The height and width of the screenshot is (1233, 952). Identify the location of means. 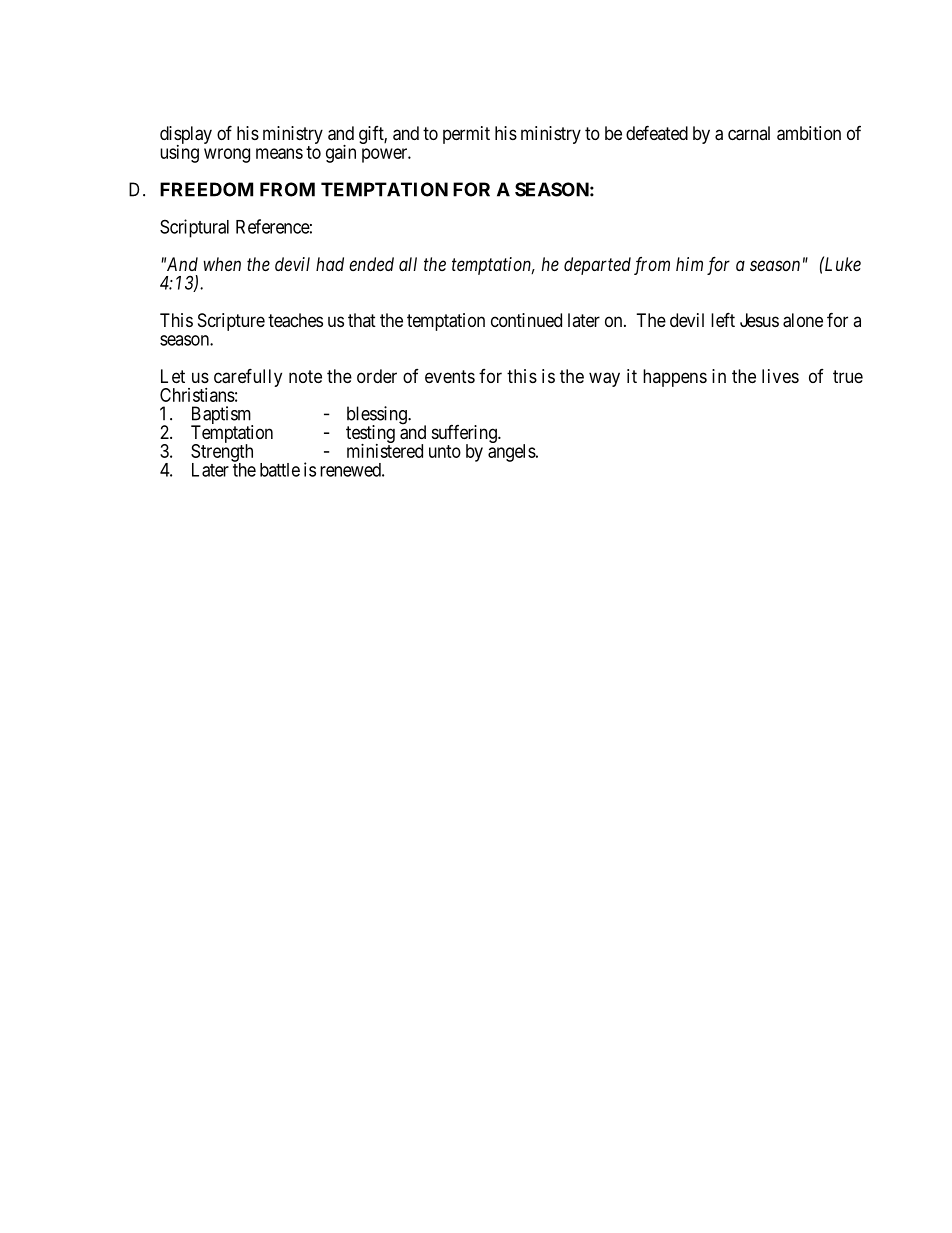
(279, 153).
